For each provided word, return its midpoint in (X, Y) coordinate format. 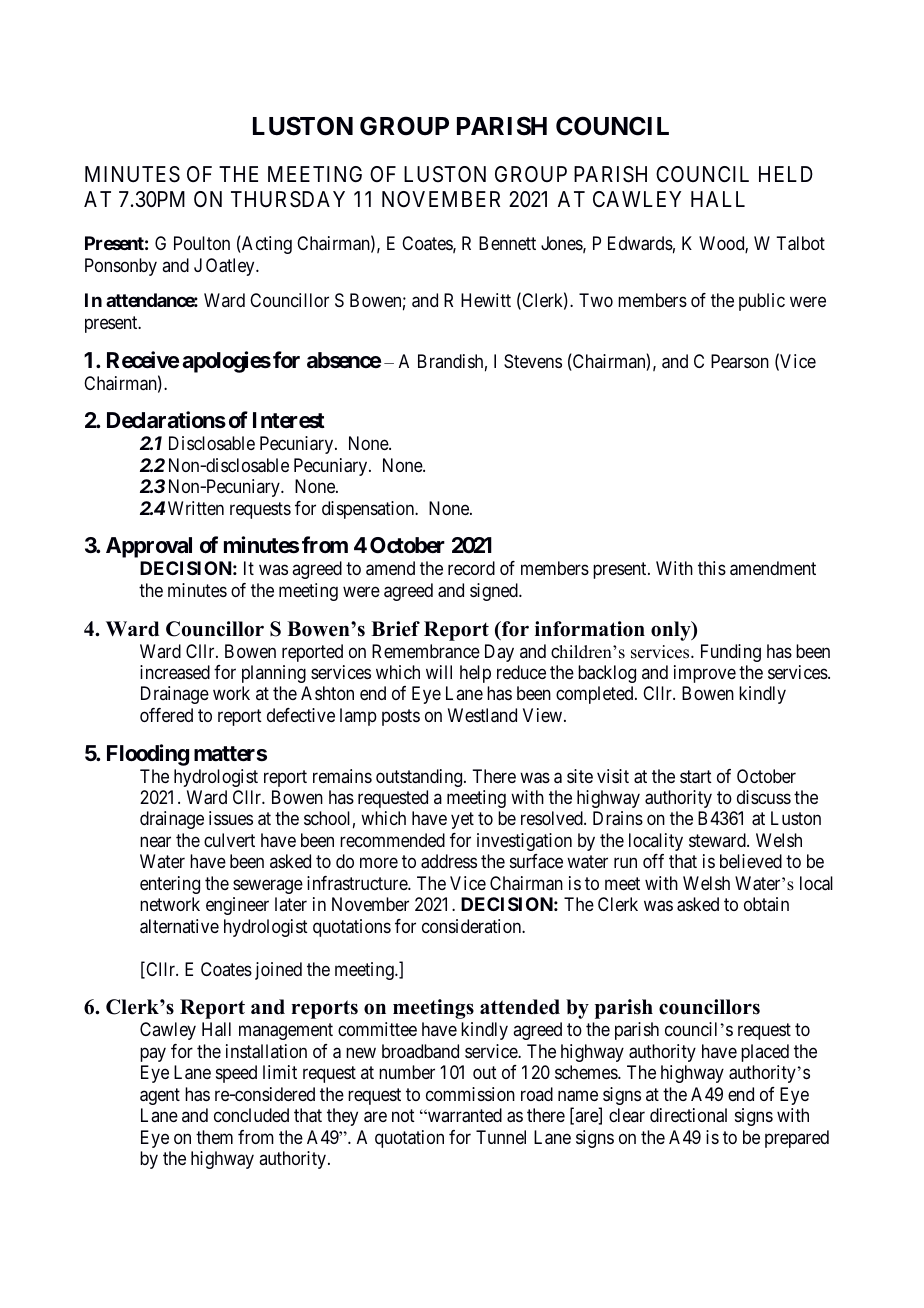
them (214, 1137)
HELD (786, 174)
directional (688, 1115)
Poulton (202, 243)
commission (470, 1094)
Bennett (507, 243)
